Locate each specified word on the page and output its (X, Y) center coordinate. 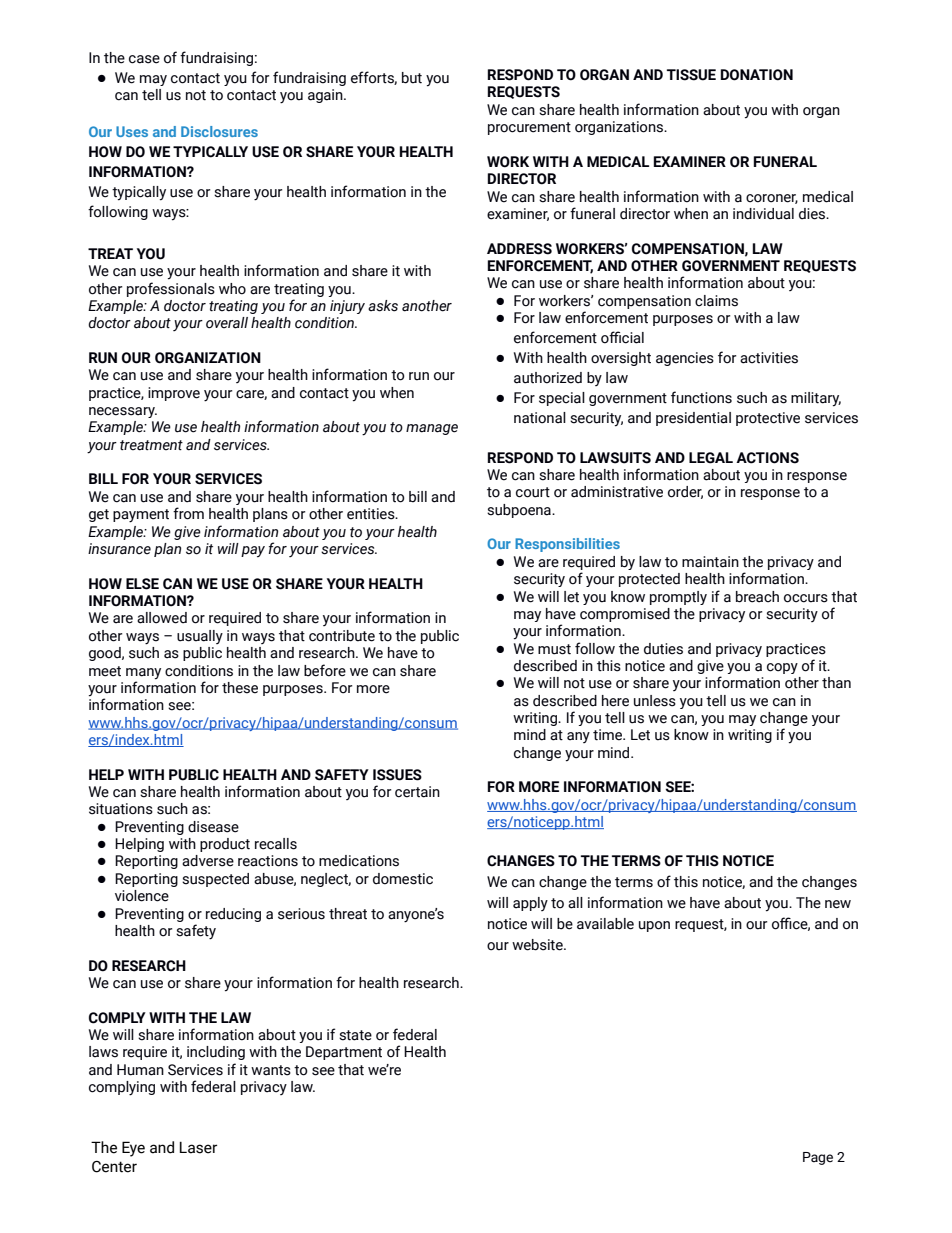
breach (757, 597)
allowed (162, 618)
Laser (198, 1147)
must (554, 649)
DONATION (757, 75)
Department (344, 1053)
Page (818, 1158)
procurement (529, 128)
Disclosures (219, 131)
